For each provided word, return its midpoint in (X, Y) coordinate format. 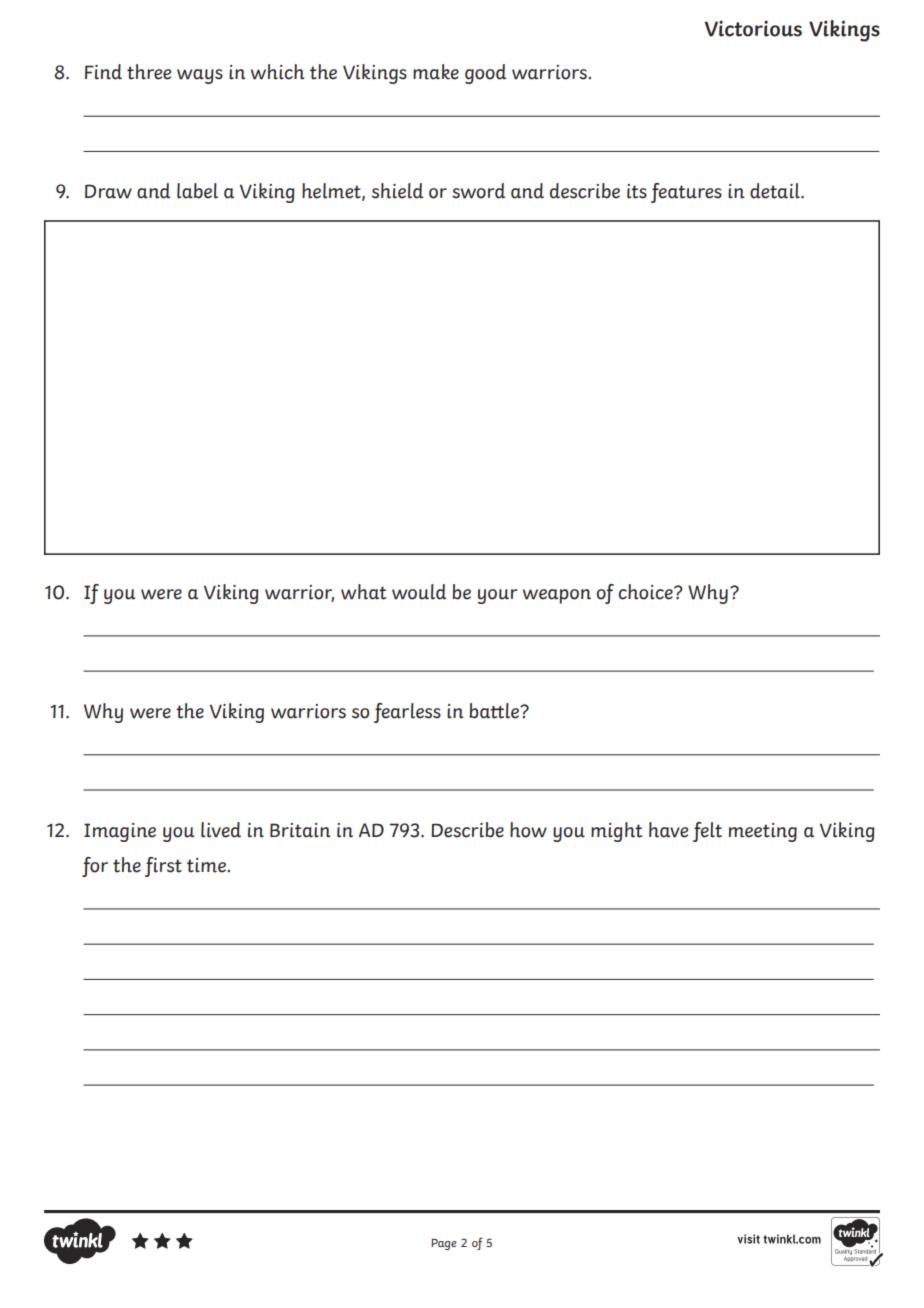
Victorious (753, 28)
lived (221, 830)
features (686, 193)
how (528, 830)
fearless (407, 713)
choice (646, 592)
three (149, 72)
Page (444, 1244)
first (163, 867)
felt (707, 832)
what (363, 592)
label (197, 191)
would (419, 592)
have (668, 830)
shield (397, 191)
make (436, 72)
